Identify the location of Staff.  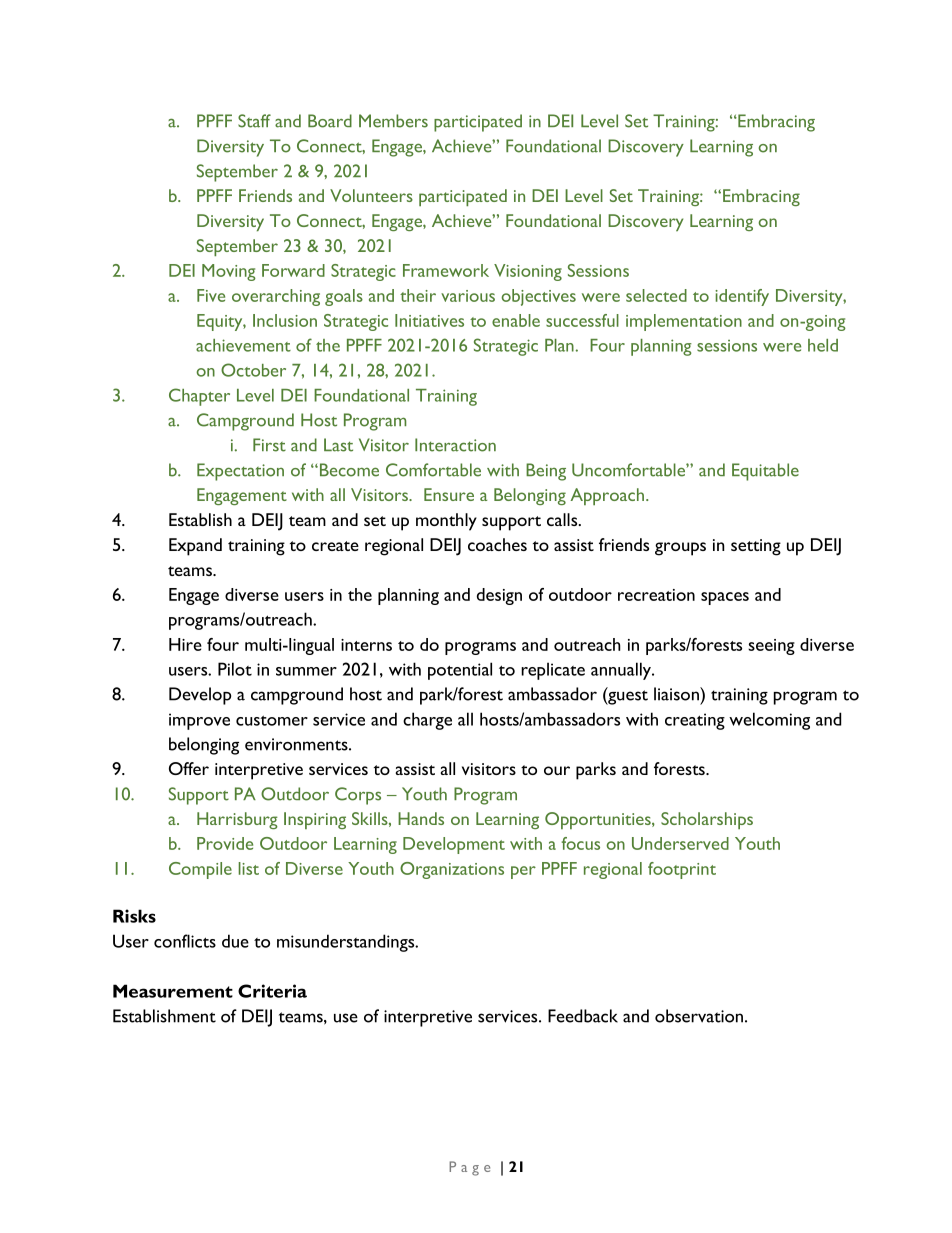
(254, 121).
